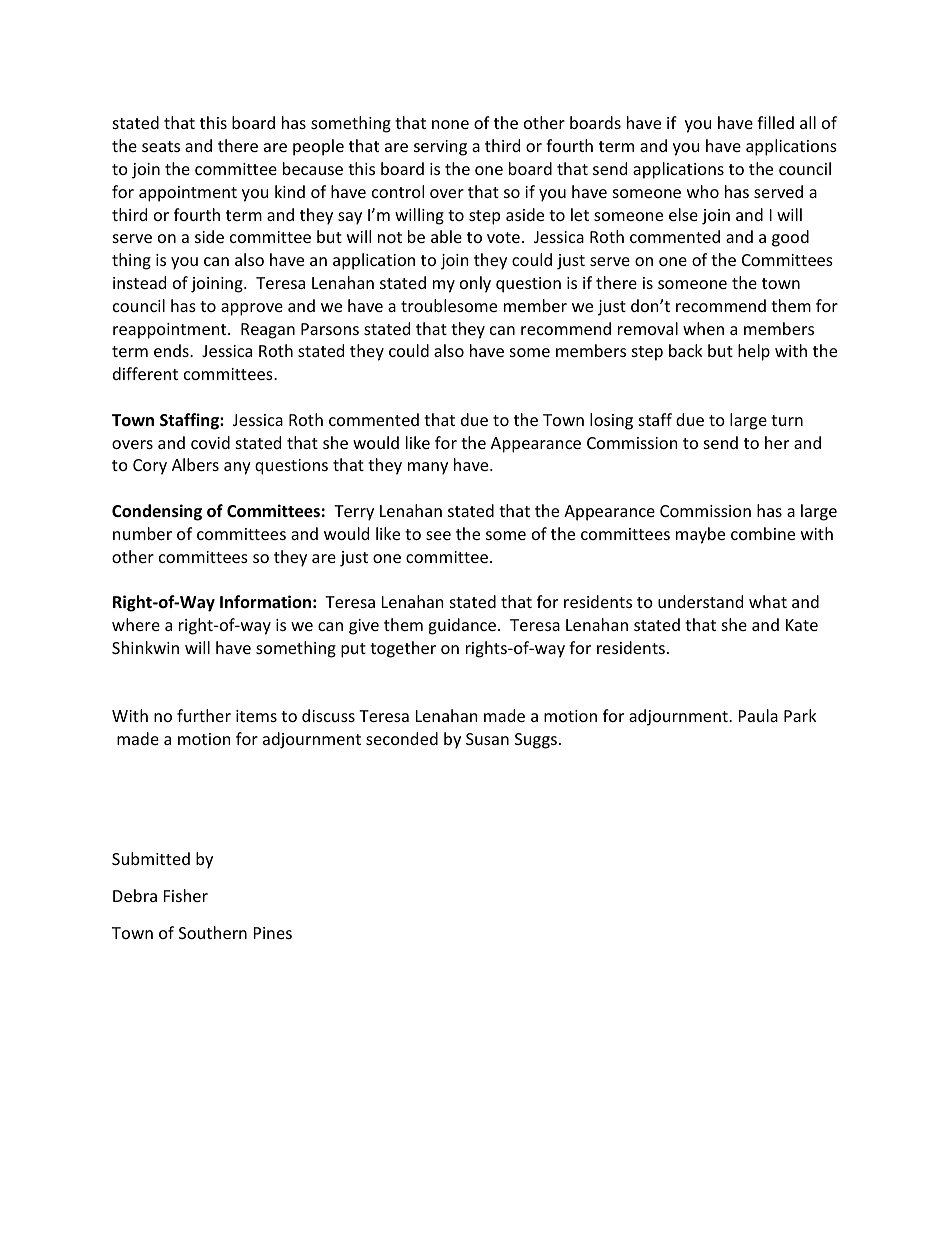 Image resolution: width=952 pixels, height=1233 pixels. Describe the element at coordinates (440, 148) in the screenshot. I see `serving` at that location.
